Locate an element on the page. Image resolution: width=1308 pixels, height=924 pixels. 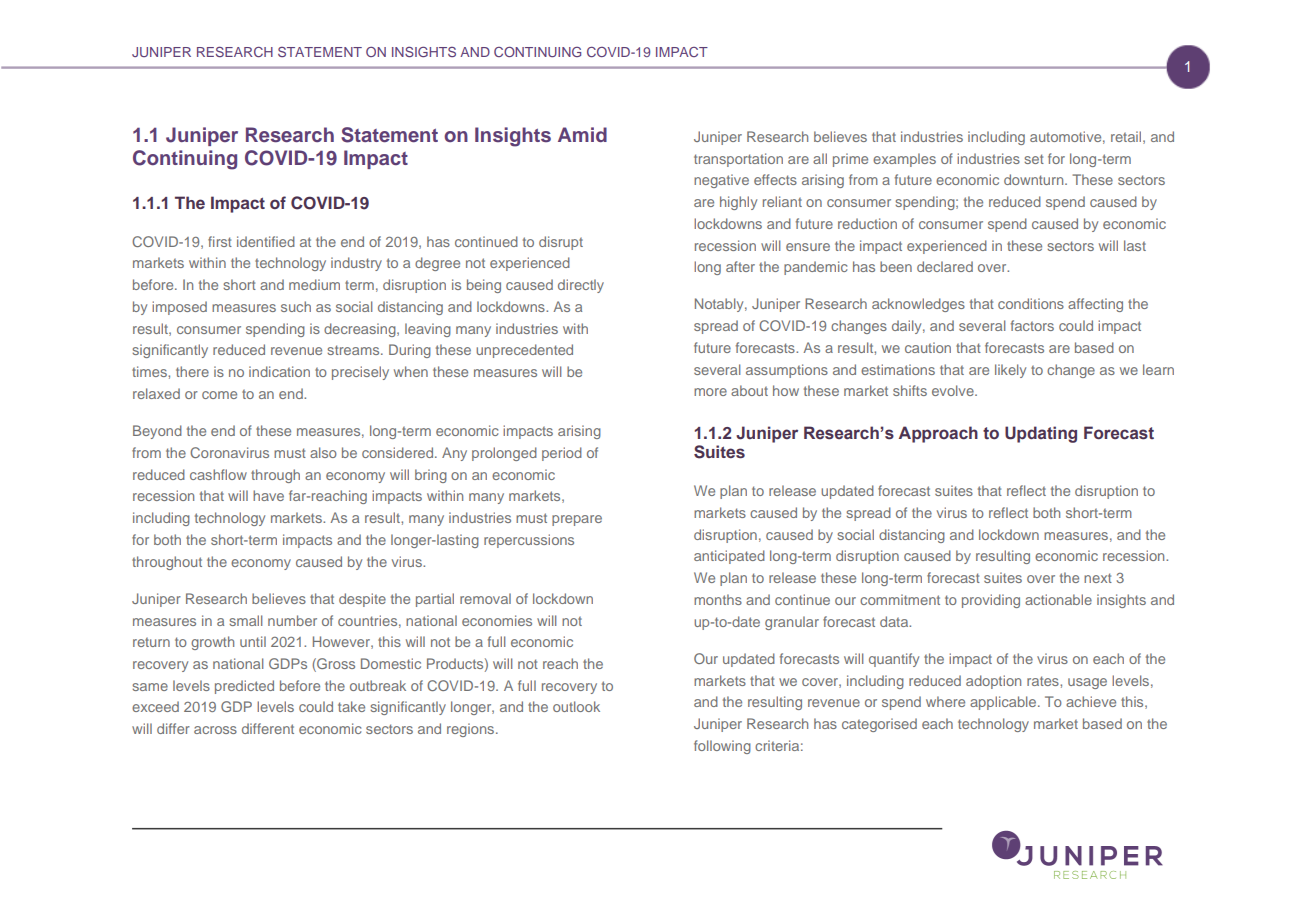
set is located at coordinates (1034, 159).
